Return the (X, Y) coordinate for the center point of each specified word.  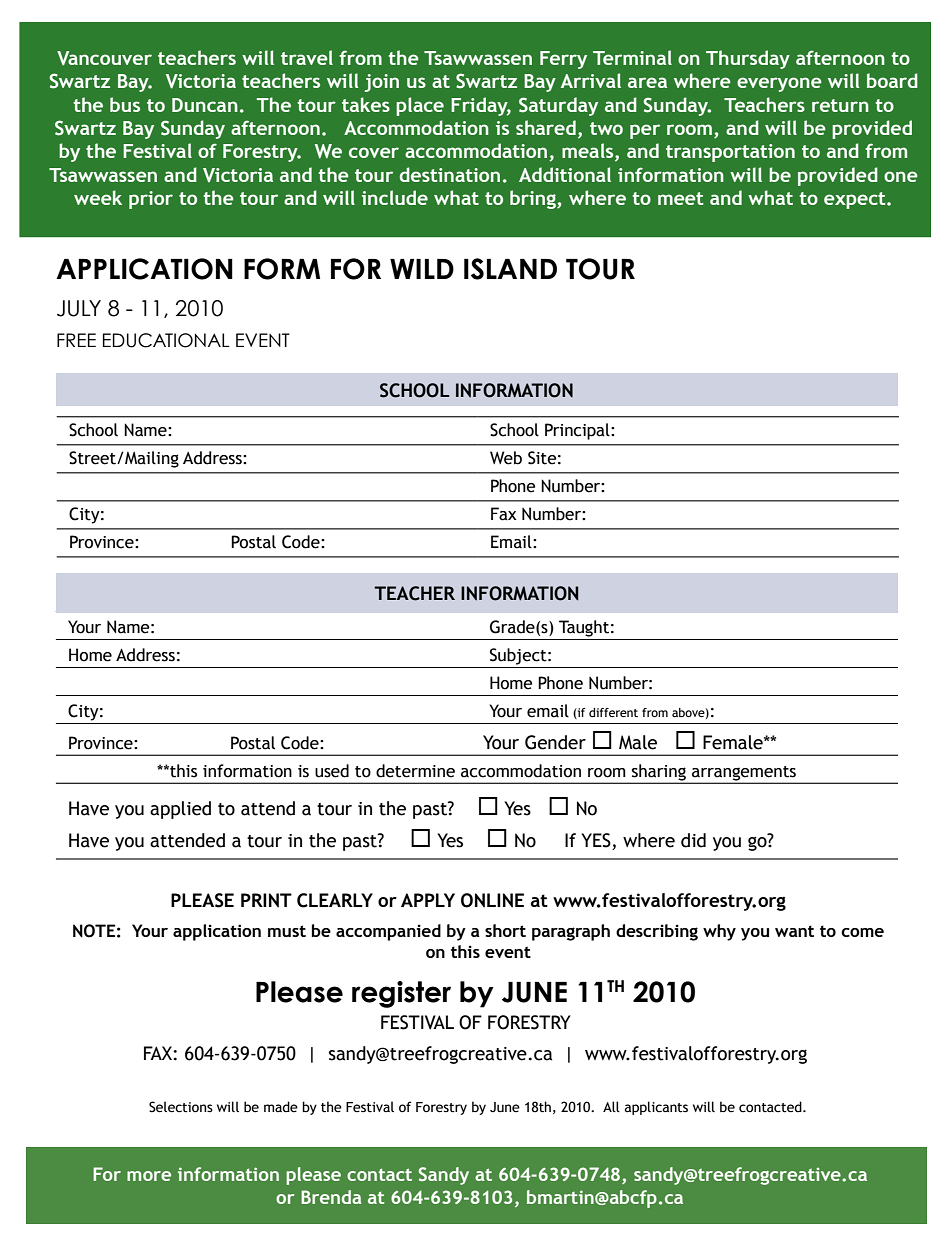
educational (166, 340)
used (332, 771)
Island (510, 269)
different (613, 712)
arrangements (744, 774)
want (794, 931)
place (420, 106)
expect (856, 200)
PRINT (266, 900)
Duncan (205, 105)
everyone (779, 84)
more (149, 1176)
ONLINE (492, 900)
